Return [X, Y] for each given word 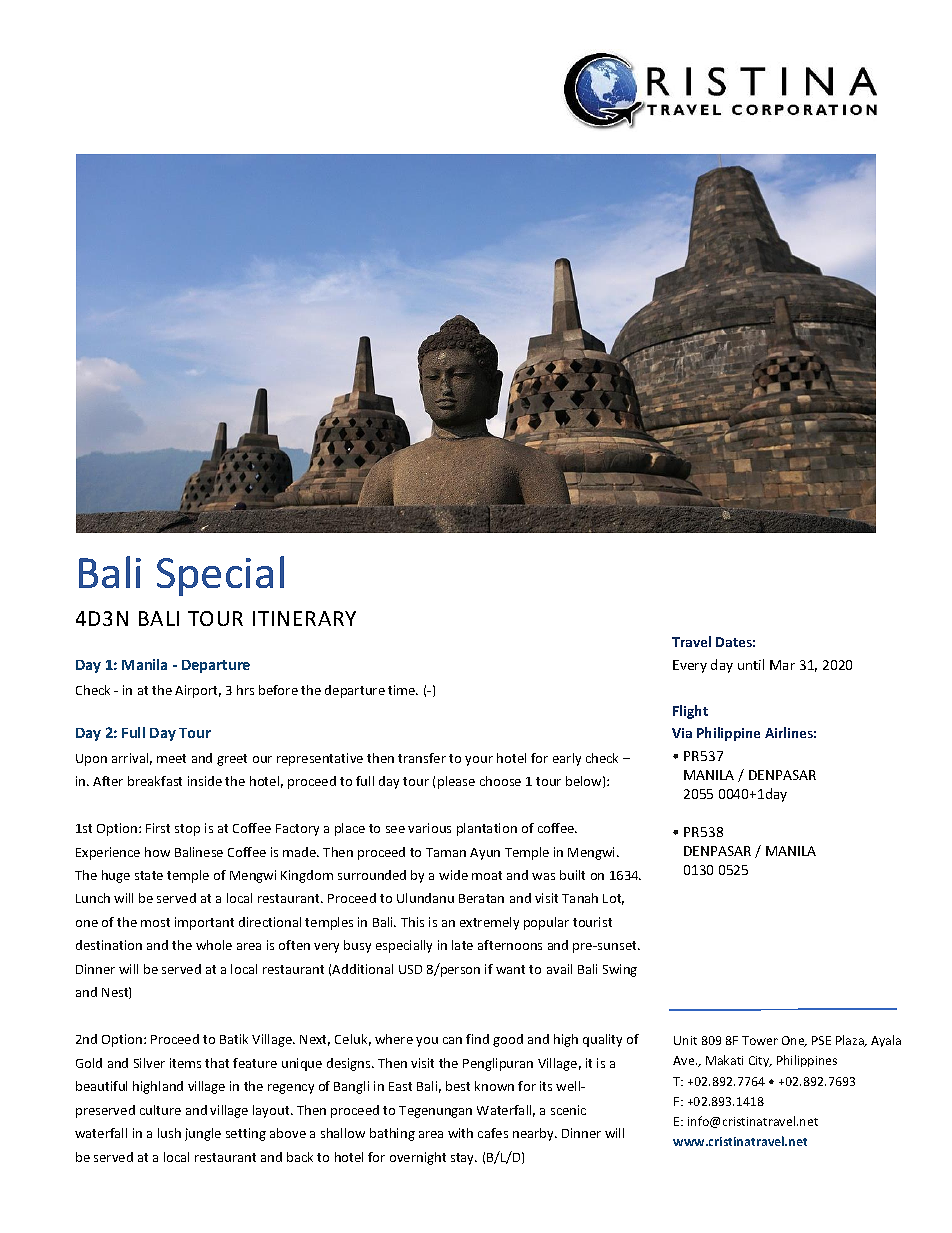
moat [487, 875]
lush [169, 1133]
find [477, 1039]
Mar [782, 665]
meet [171, 758]
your [479, 761]
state [149, 875]
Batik [234, 1039]
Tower [760, 1040]
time [403, 690]
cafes [493, 1133]
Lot [613, 899]
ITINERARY [304, 618]
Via [682, 733]
